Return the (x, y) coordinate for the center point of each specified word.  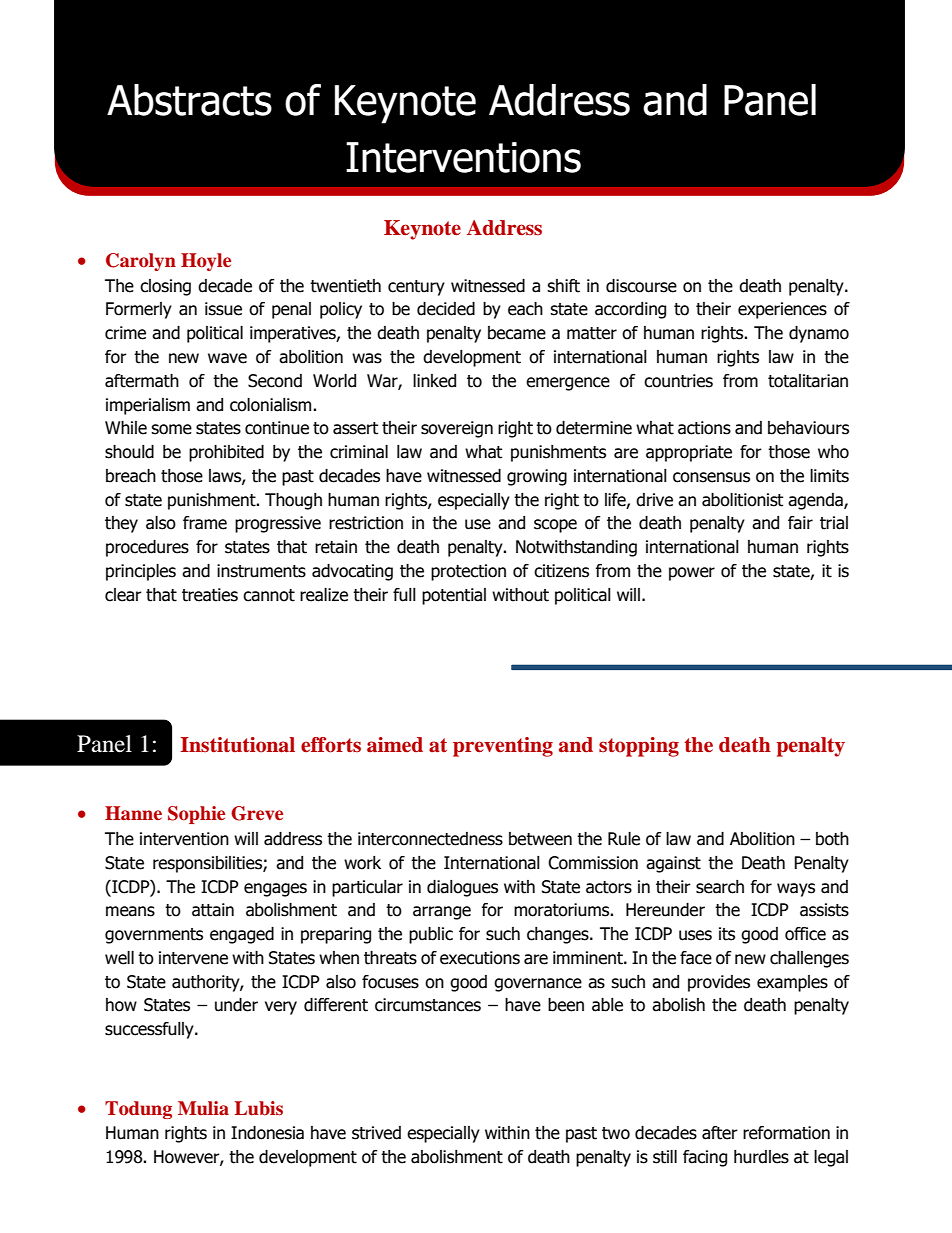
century (416, 288)
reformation (786, 1133)
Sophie (196, 815)
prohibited (226, 453)
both (832, 839)
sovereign (457, 429)
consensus (711, 477)
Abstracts (189, 100)
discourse (641, 286)
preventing (503, 747)
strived (376, 1133)
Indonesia (267, 1133)
